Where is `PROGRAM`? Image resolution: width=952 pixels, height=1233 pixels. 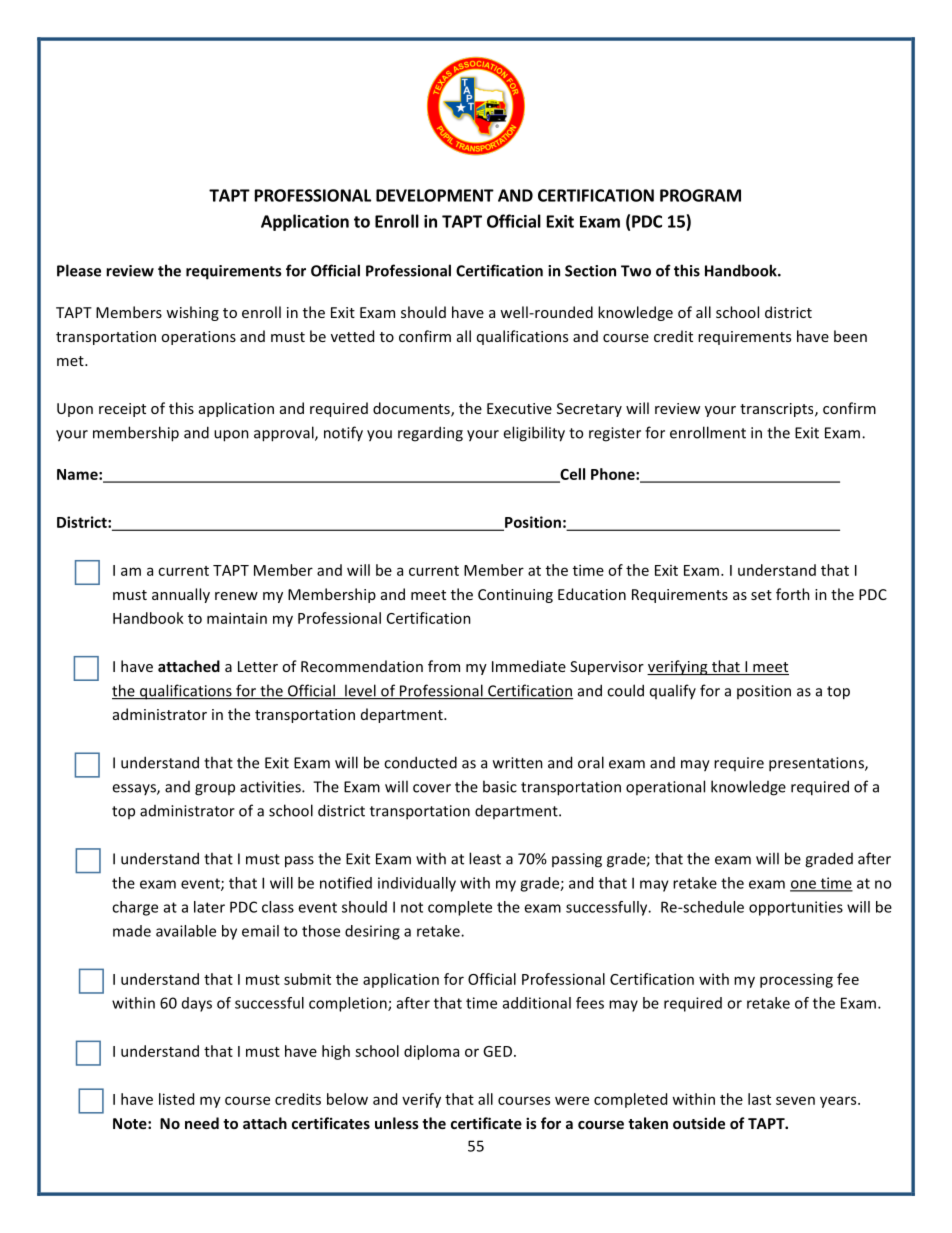 PROGRAM is located at coordinates (700, 195).
